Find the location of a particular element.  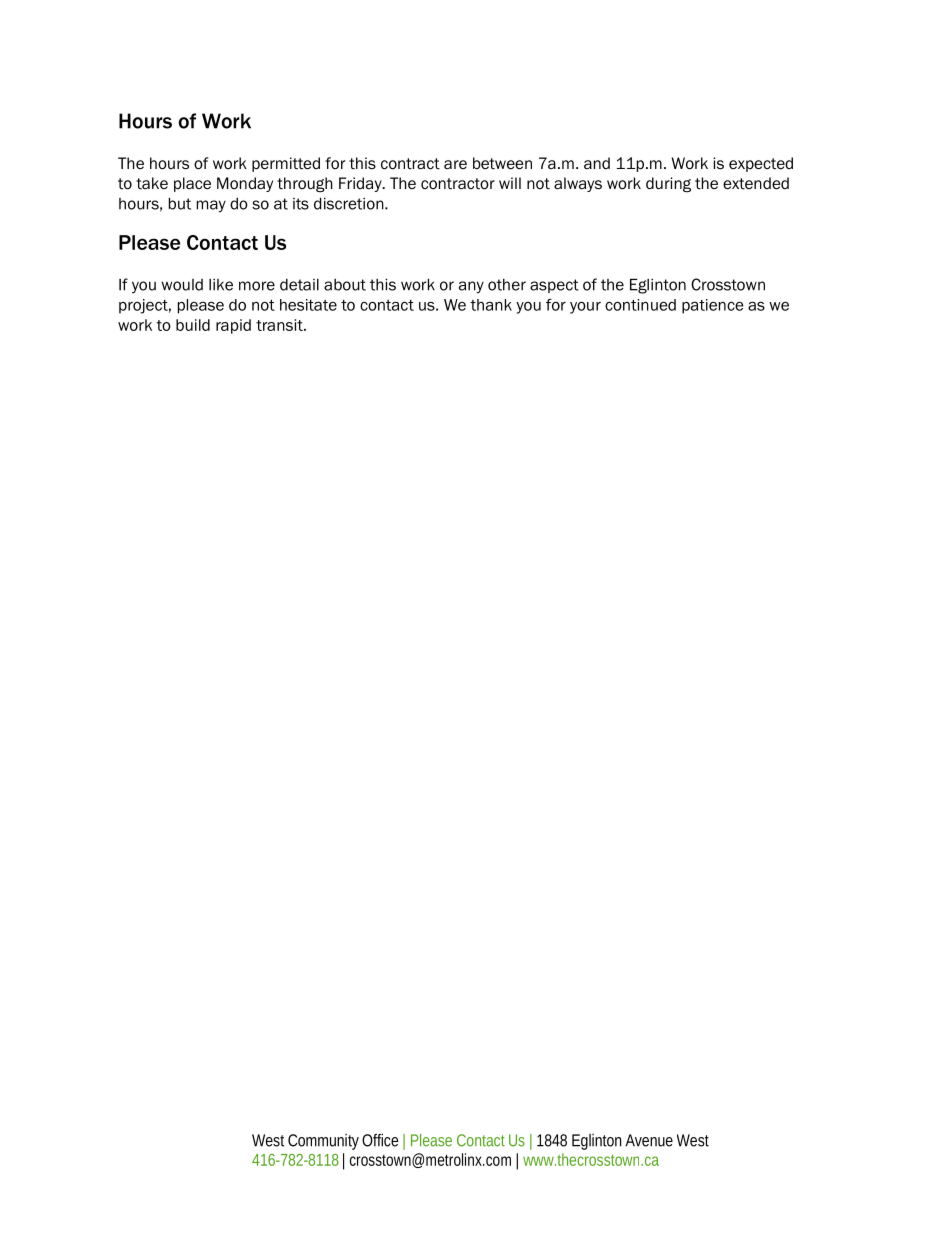

are is located at coordinates (455, 165).
